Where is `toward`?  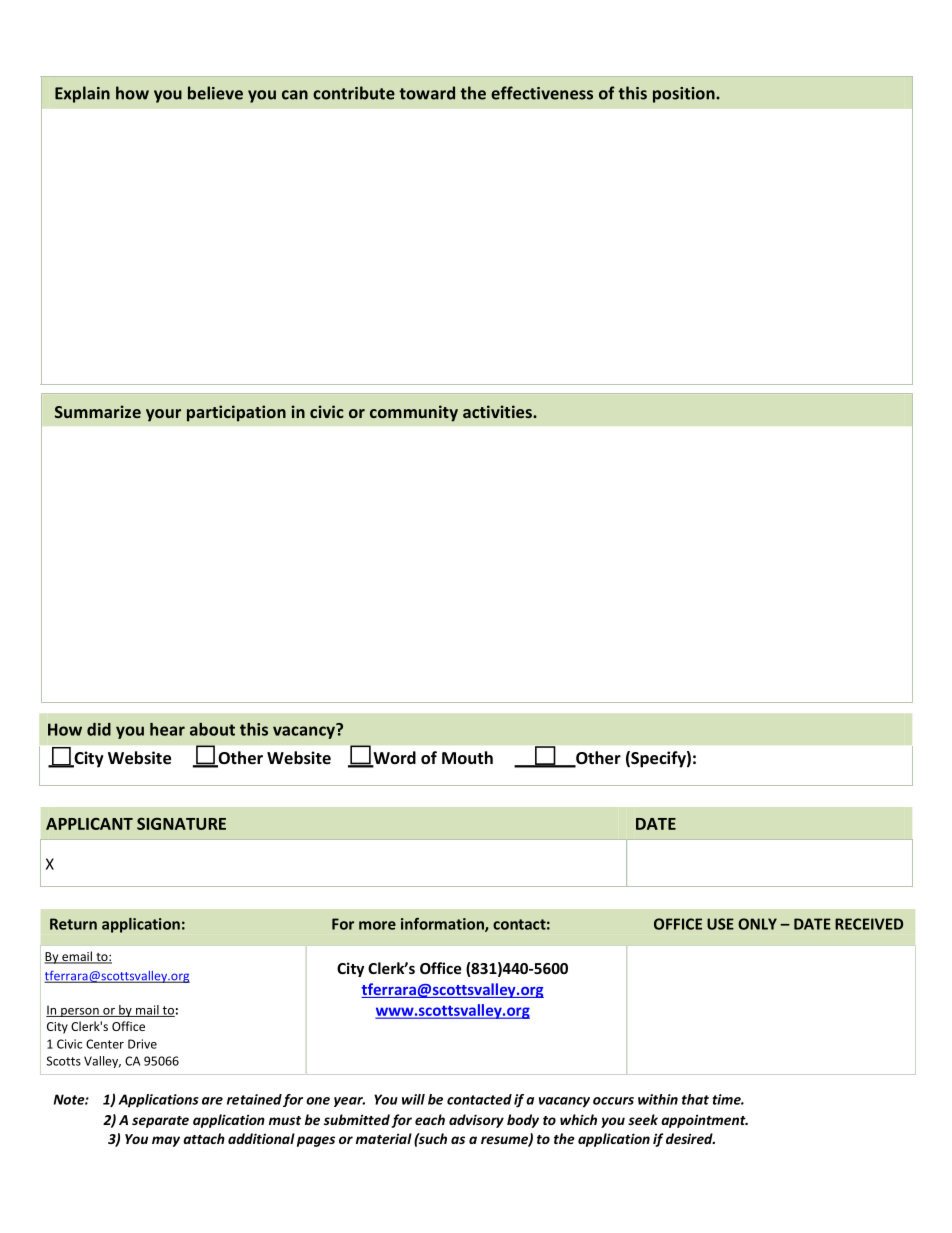 toward is located at coordinates (427, 93).
